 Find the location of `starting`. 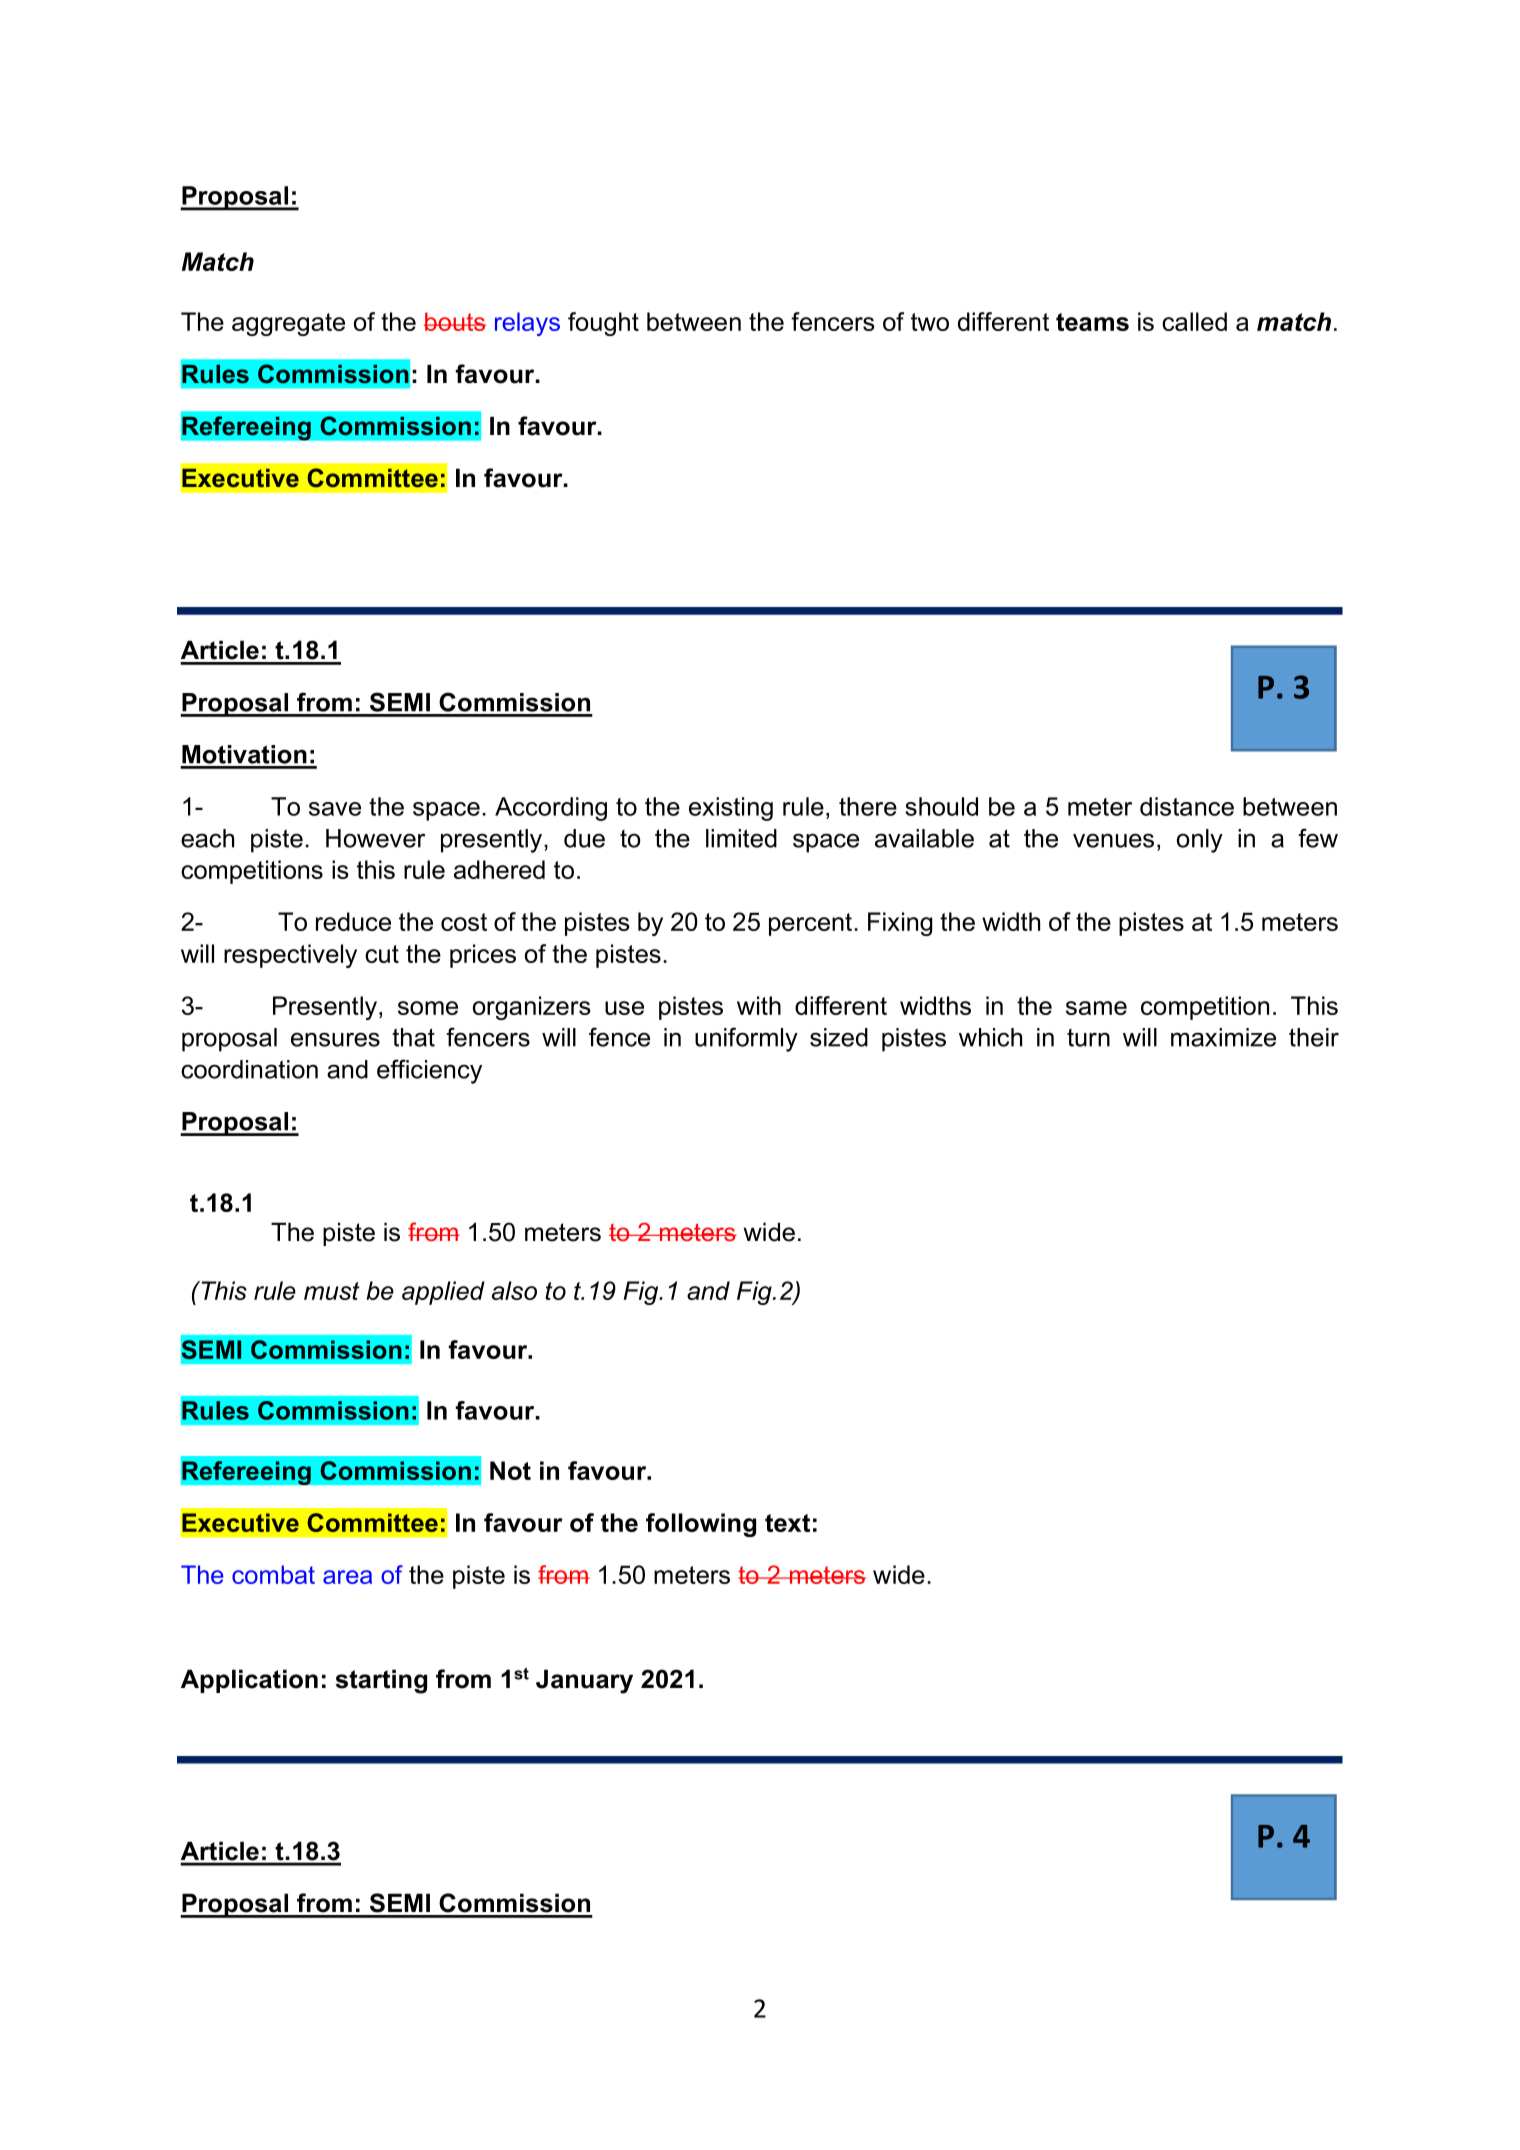

starting is located at coordinates (381, 1681).
